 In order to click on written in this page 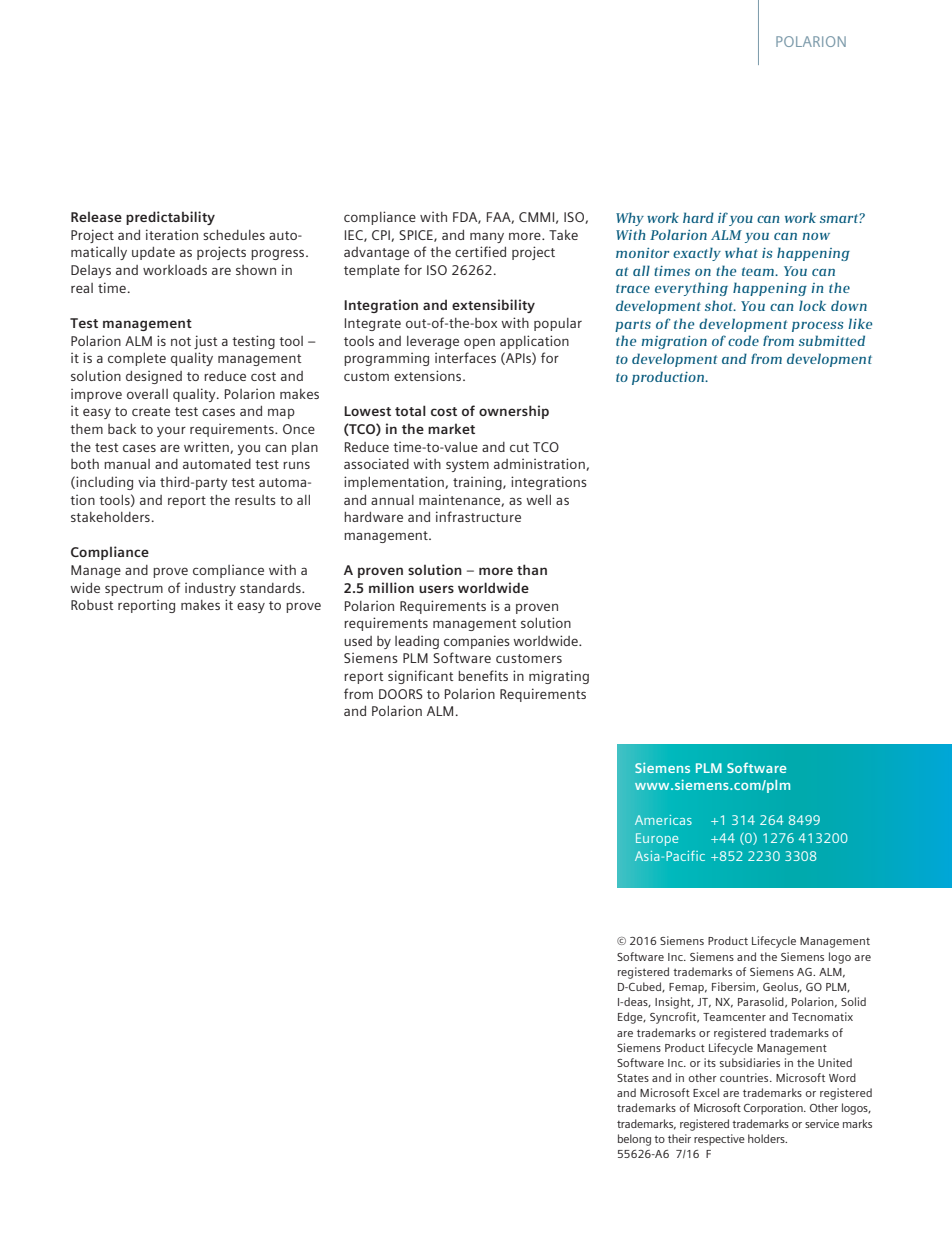, I will do `click(207, 447)`.
